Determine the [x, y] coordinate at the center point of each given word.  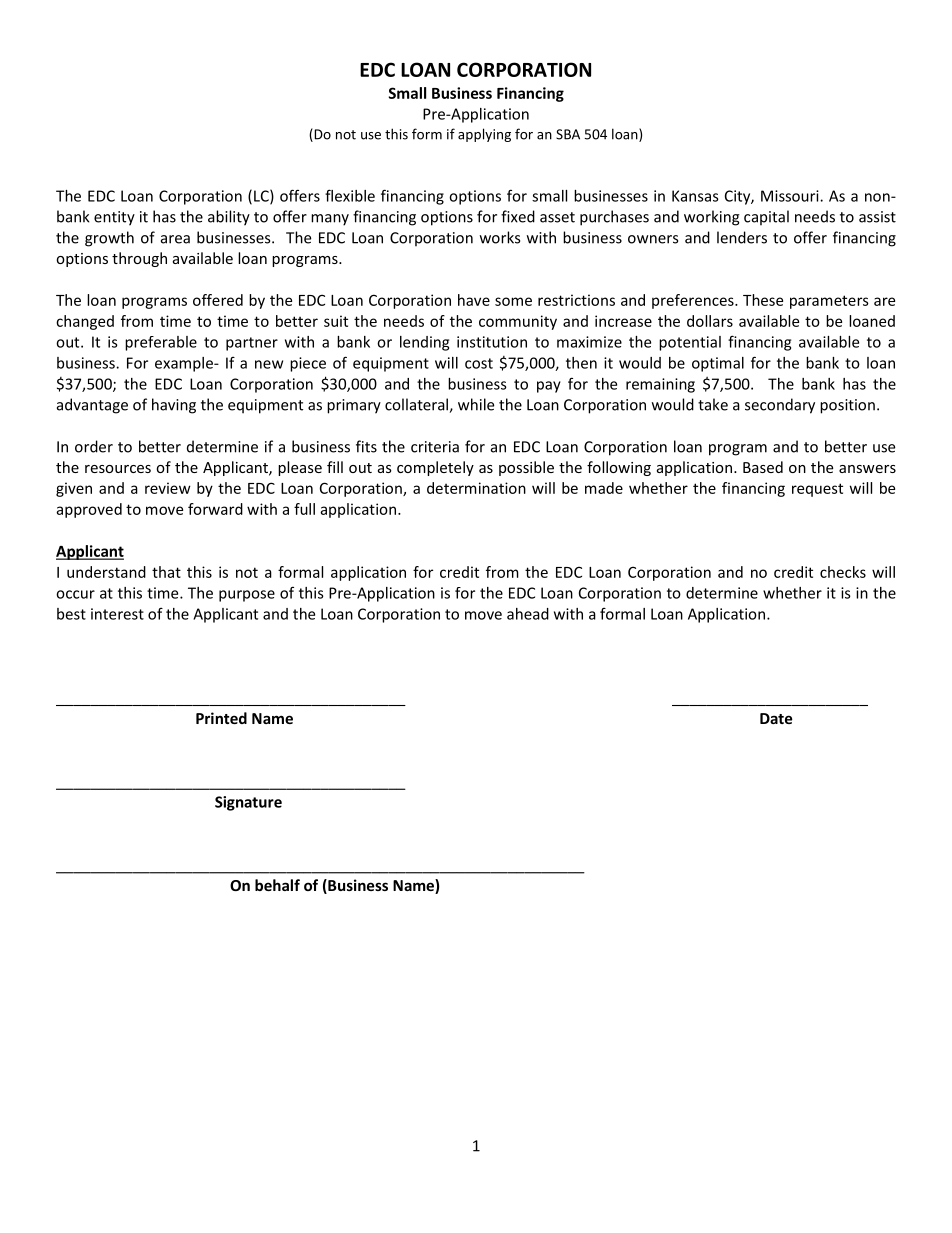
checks [843, 572]
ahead [528, 614]
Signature [248, 803]
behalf [277, 885]
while [476, 404]
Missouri [791, 196]
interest [117, 614]
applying [484, 135]
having [174, 406]
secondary [780, 406]
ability [229, 218]
